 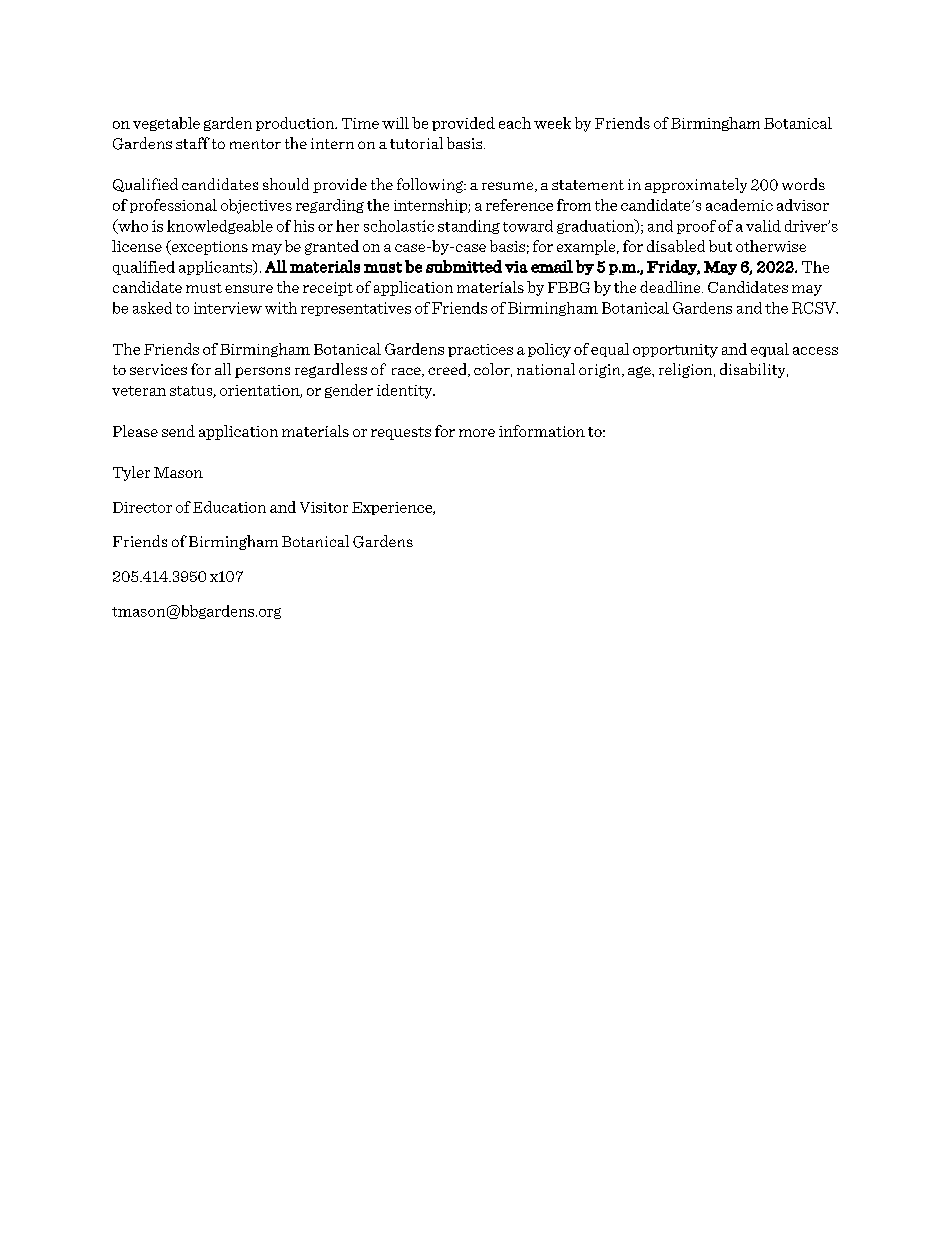 I want to click on deadline, so click(x=671, y=287).
